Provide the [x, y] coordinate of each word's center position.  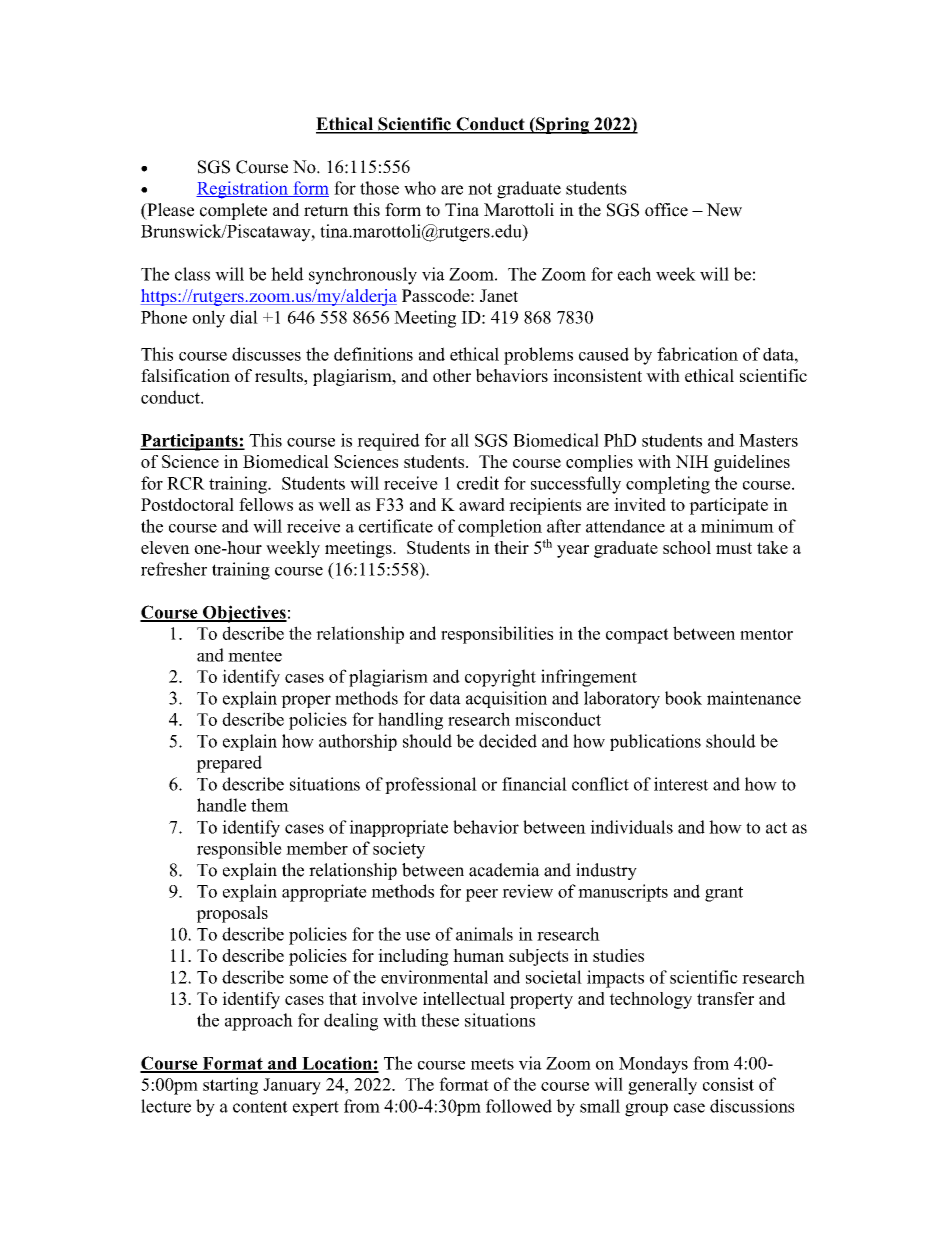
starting [230, 1086]
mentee [255, 656]
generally [662, 1086]
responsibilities [497, 635]
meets [492, 1064]
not [480, 189]
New [724, 210]
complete [233, 211]
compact [637, 636]
